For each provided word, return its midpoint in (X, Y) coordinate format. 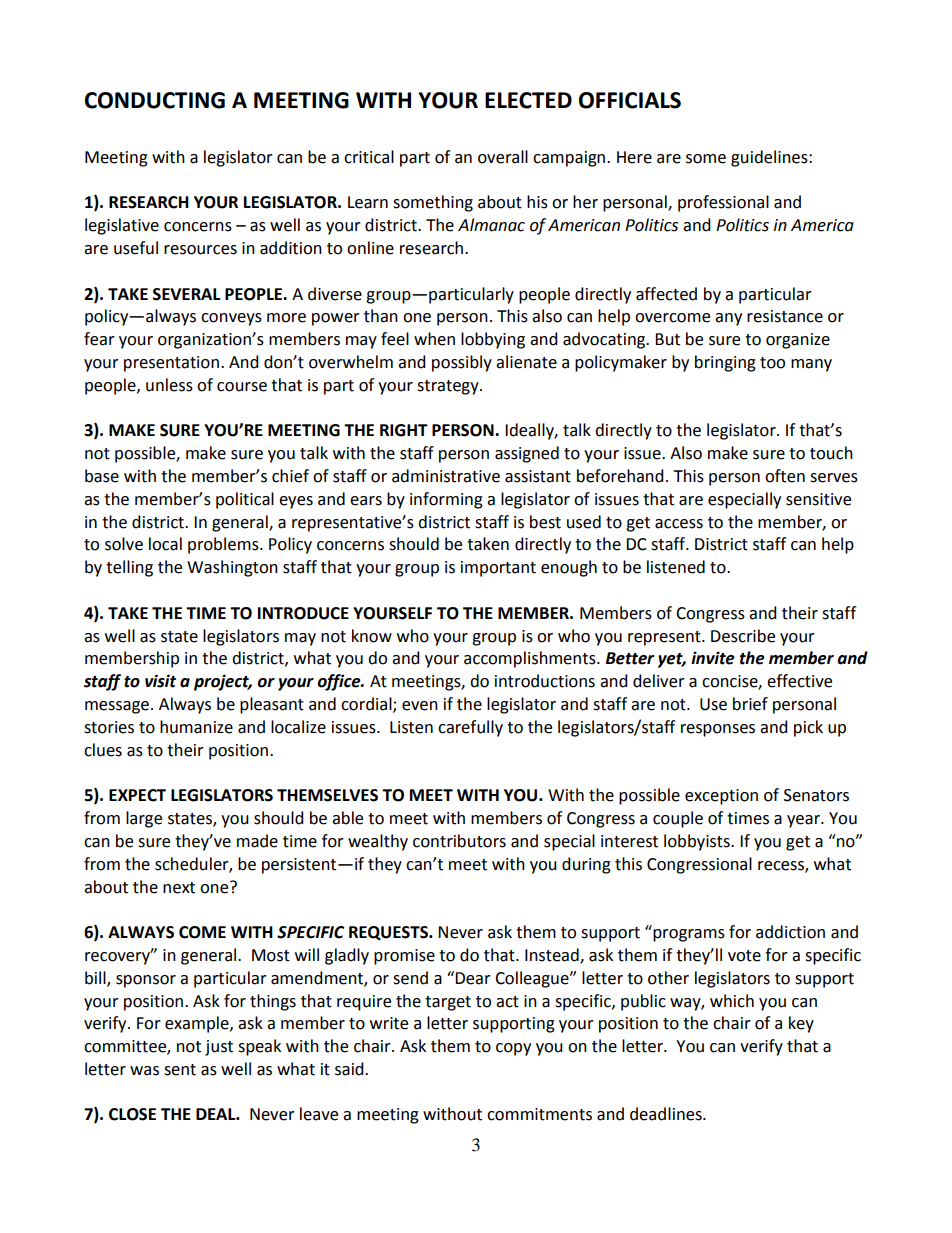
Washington (232, 568)
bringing (725, 363)
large (144, 819)
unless (169, 385)
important (498, 569)
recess (782, 866)
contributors (459, 841)
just (219, 1048)
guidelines (770, 158)
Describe (743, 636)
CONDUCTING (155, 100)
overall (503, 157)
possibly (462, 363)
